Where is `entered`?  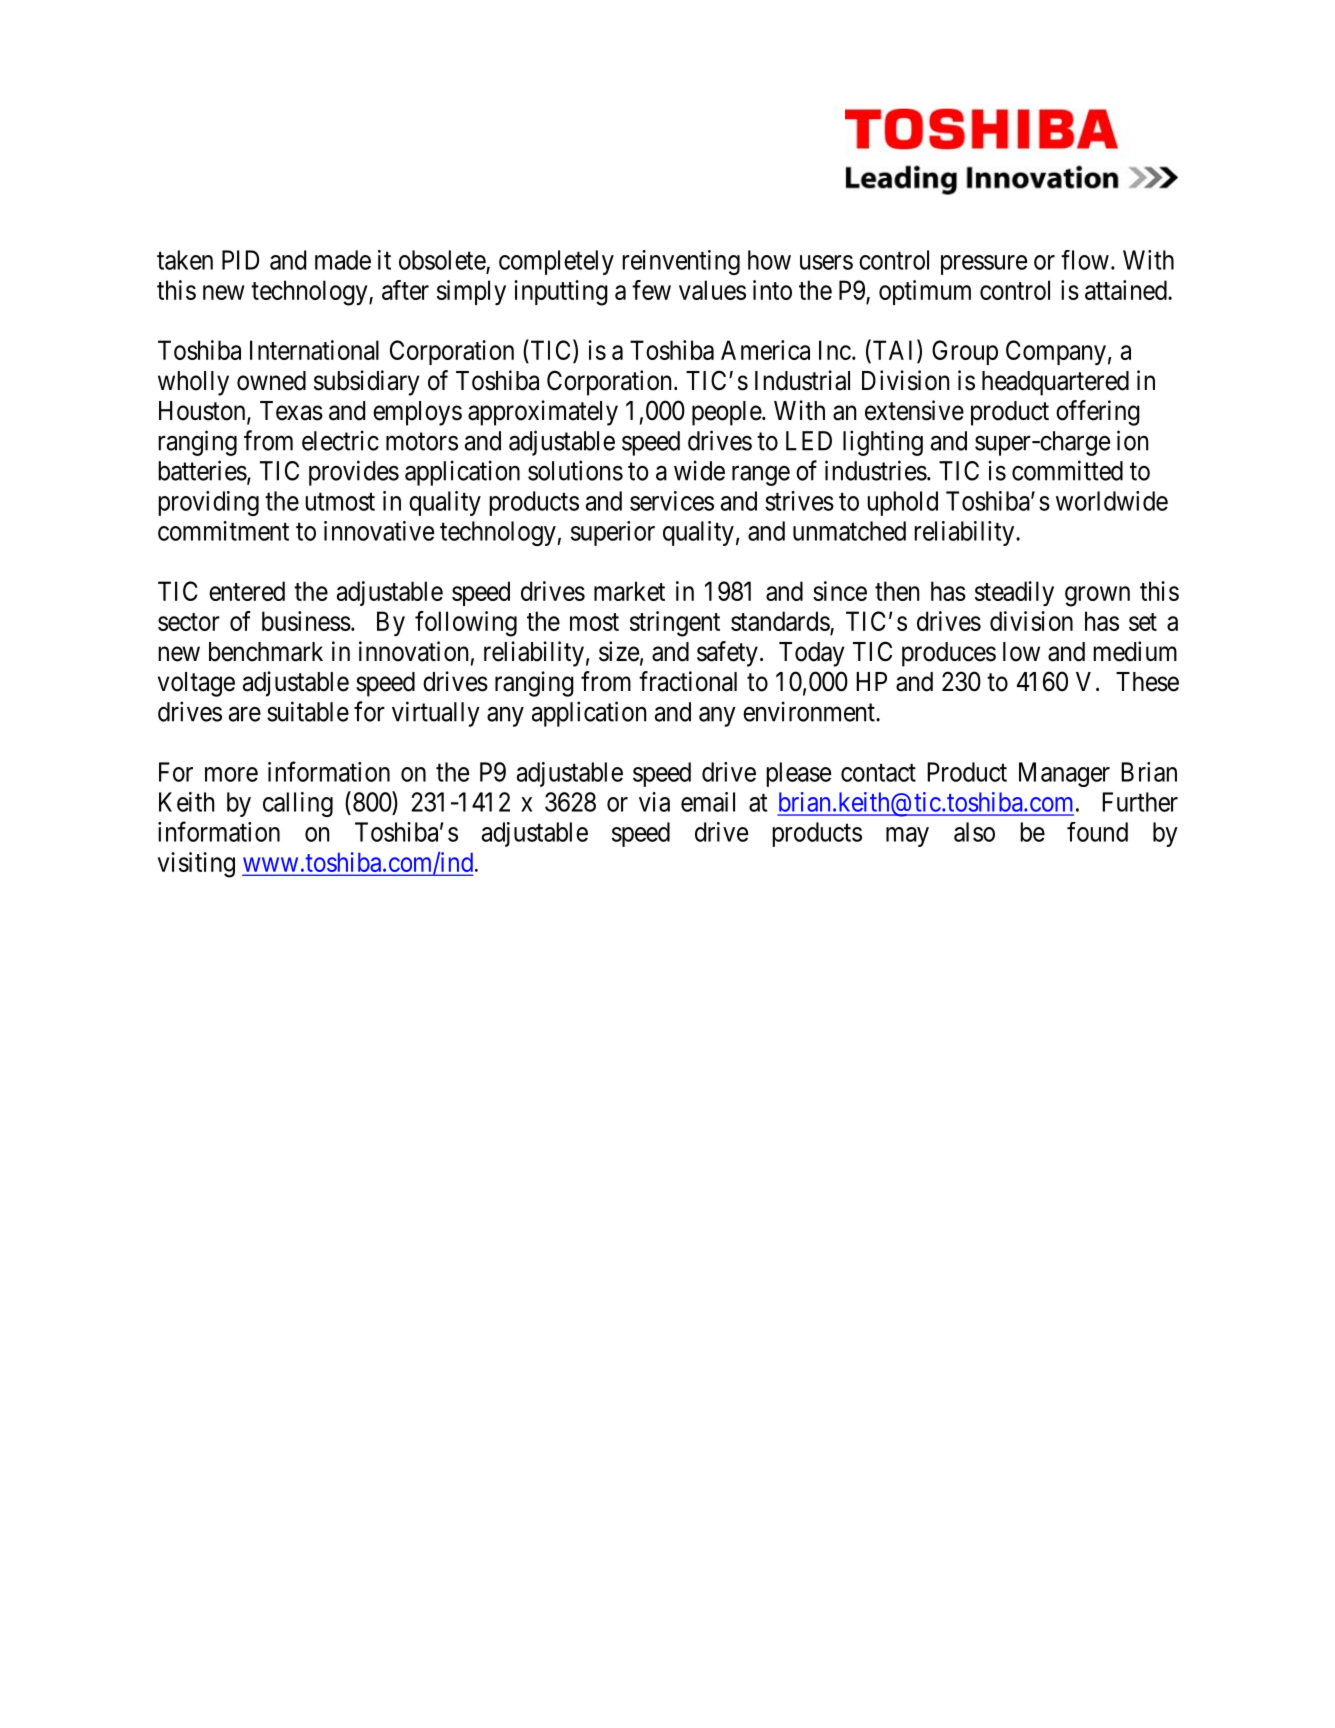
entered is located at coordinates (247, 591).
